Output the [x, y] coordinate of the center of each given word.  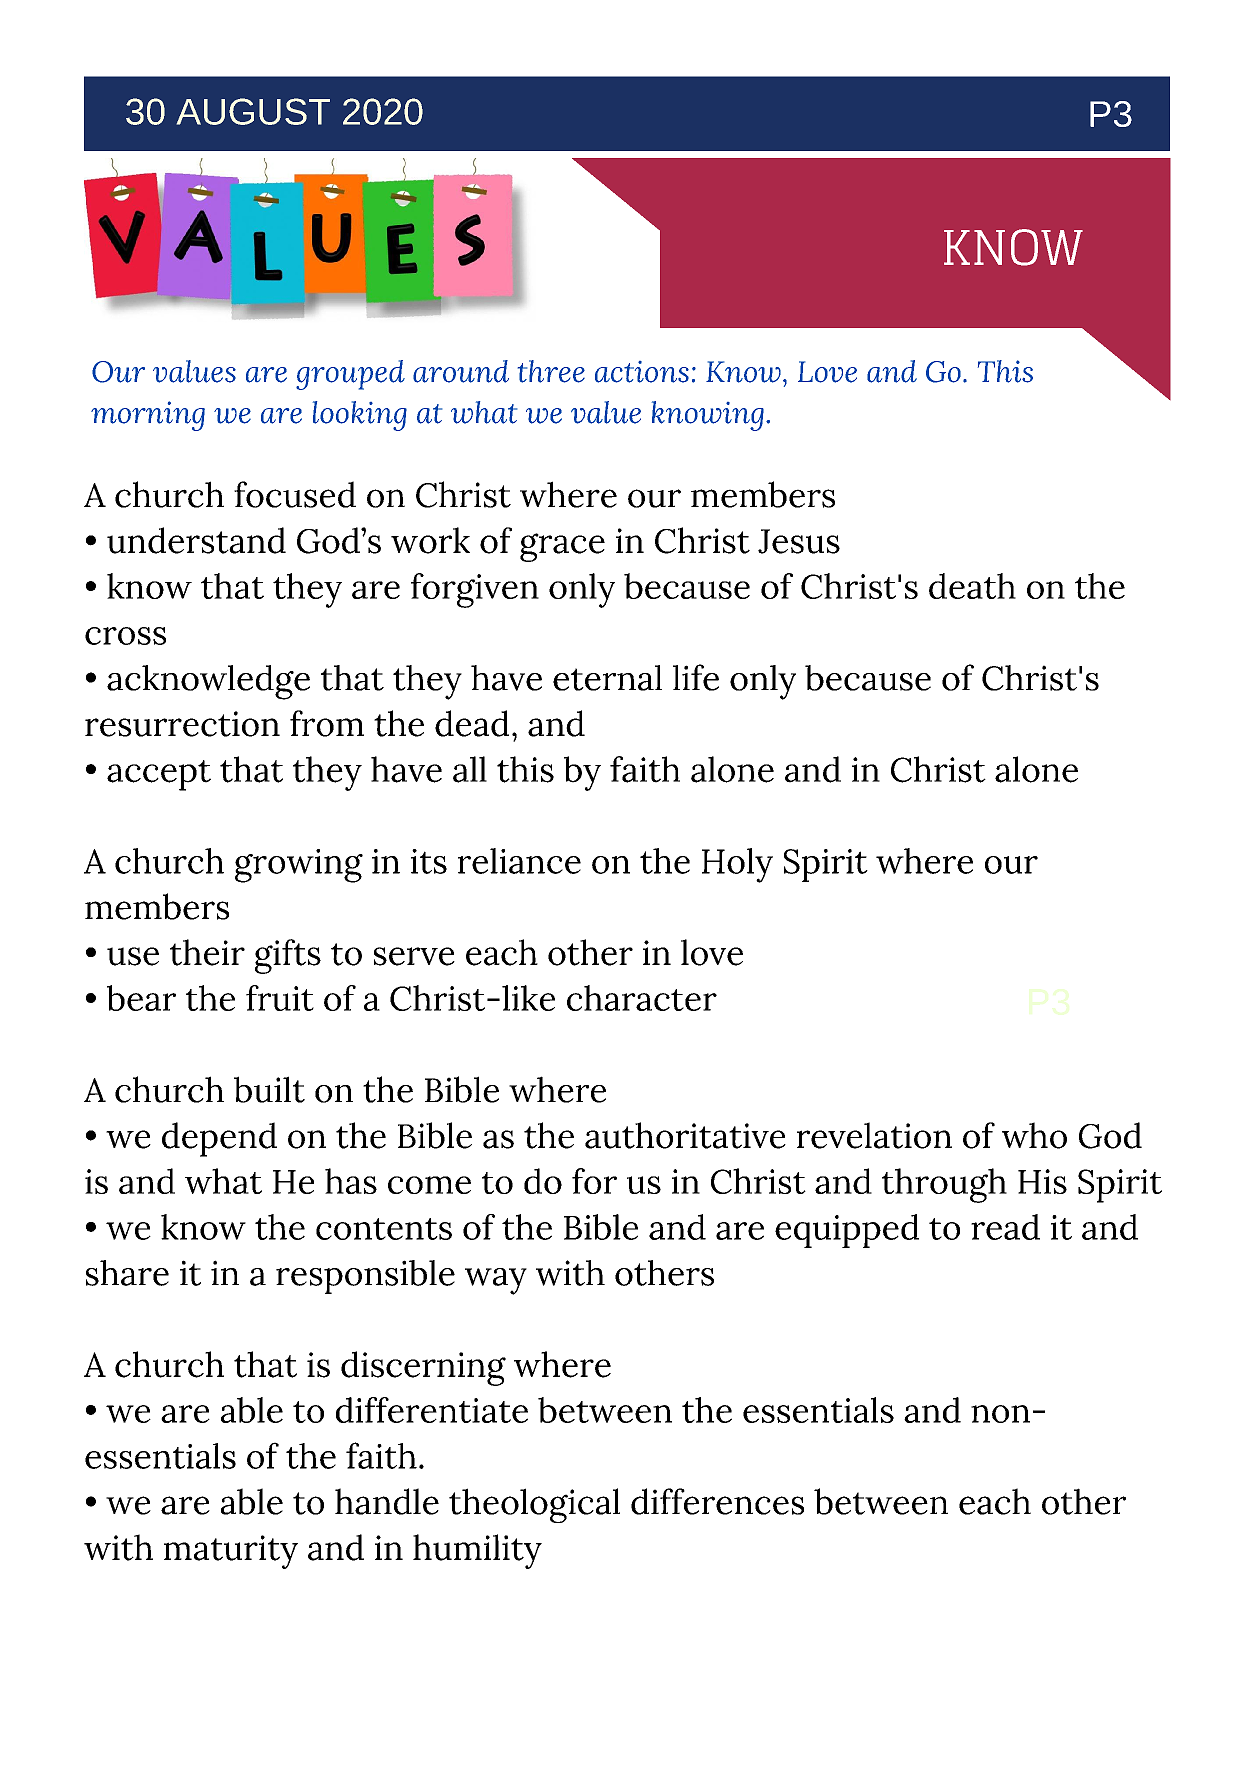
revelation [874, 1135]
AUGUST [253, 111]
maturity [231, 1552]
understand [196, 540]
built [269, 1089]
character [642, 998]
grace [562, 547]
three [551, 371]
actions [642, 372]
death [972, 586]
